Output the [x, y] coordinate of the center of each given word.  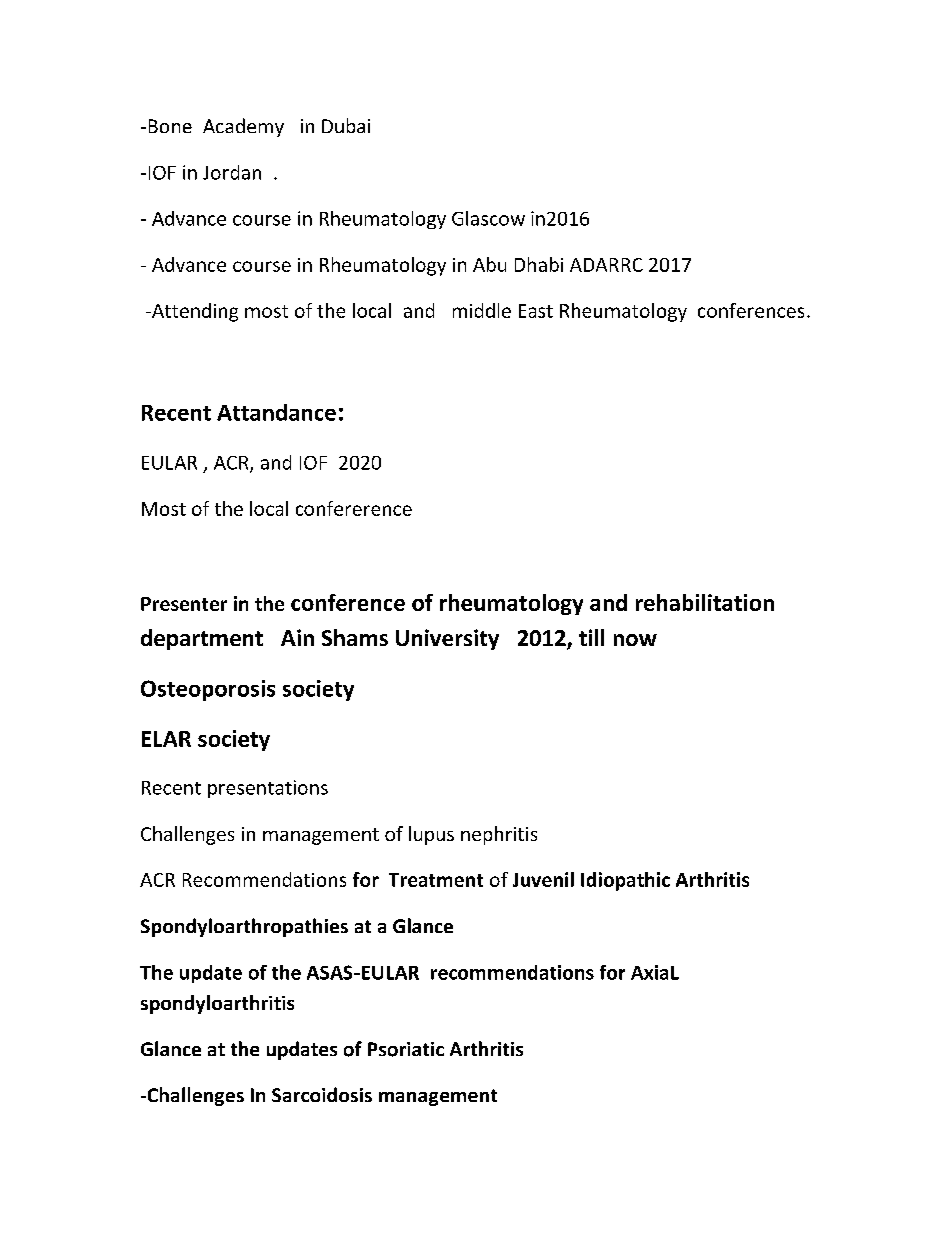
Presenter [184, 604]
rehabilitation [705, 602]
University [447, 639]
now [635, 640]
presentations [268, 789]
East [536, 311]
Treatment [436, 880]
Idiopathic [625, 881]
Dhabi [539, 264]
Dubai [346, 125]
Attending [194, 312]
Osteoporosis [208, 690]
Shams [355, 637]
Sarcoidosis [322, 1094]
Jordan [232, 172]
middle [482, 310]
